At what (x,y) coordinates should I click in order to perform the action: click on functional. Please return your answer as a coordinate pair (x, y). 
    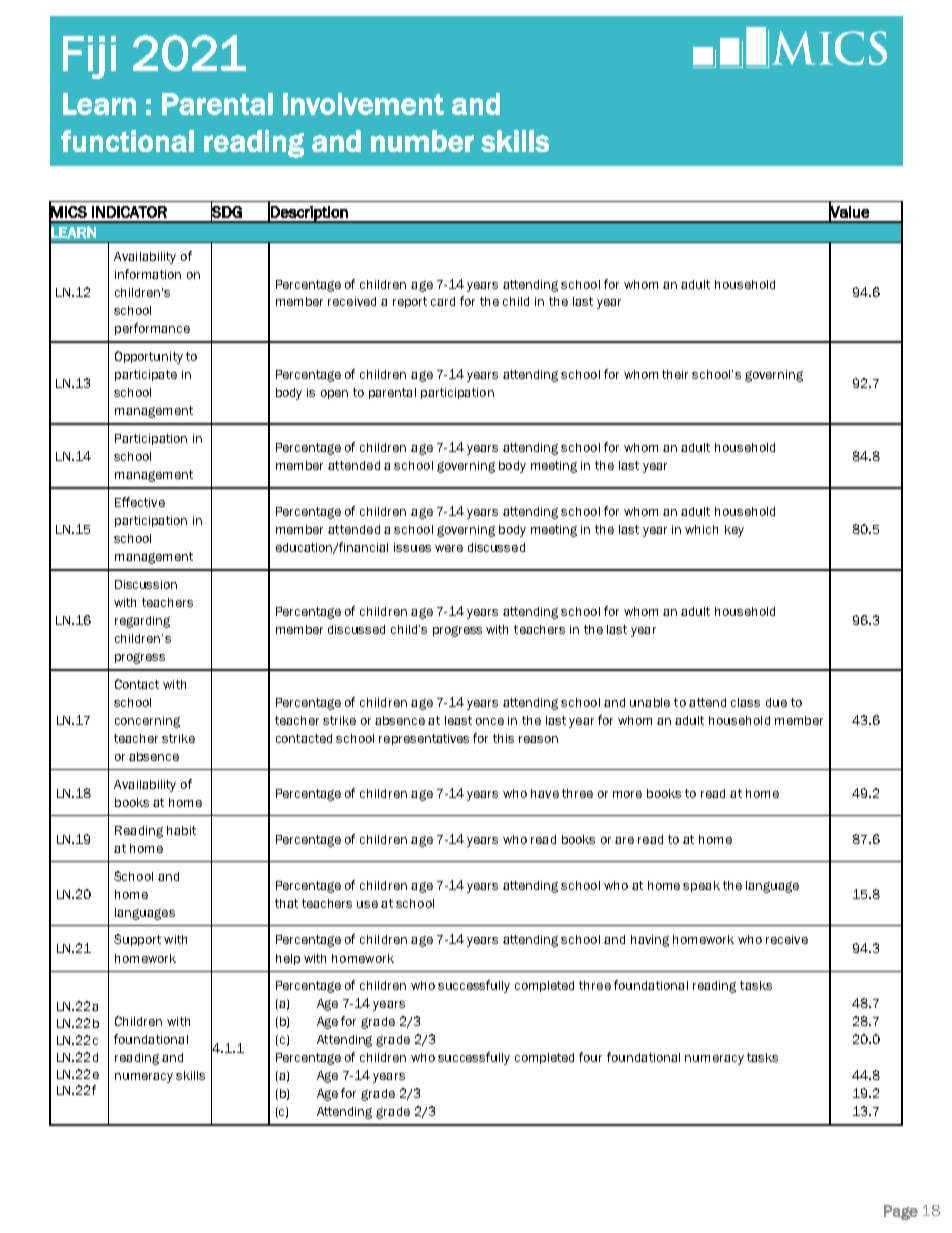
    Looking at the image, I should click on (127, 141).
